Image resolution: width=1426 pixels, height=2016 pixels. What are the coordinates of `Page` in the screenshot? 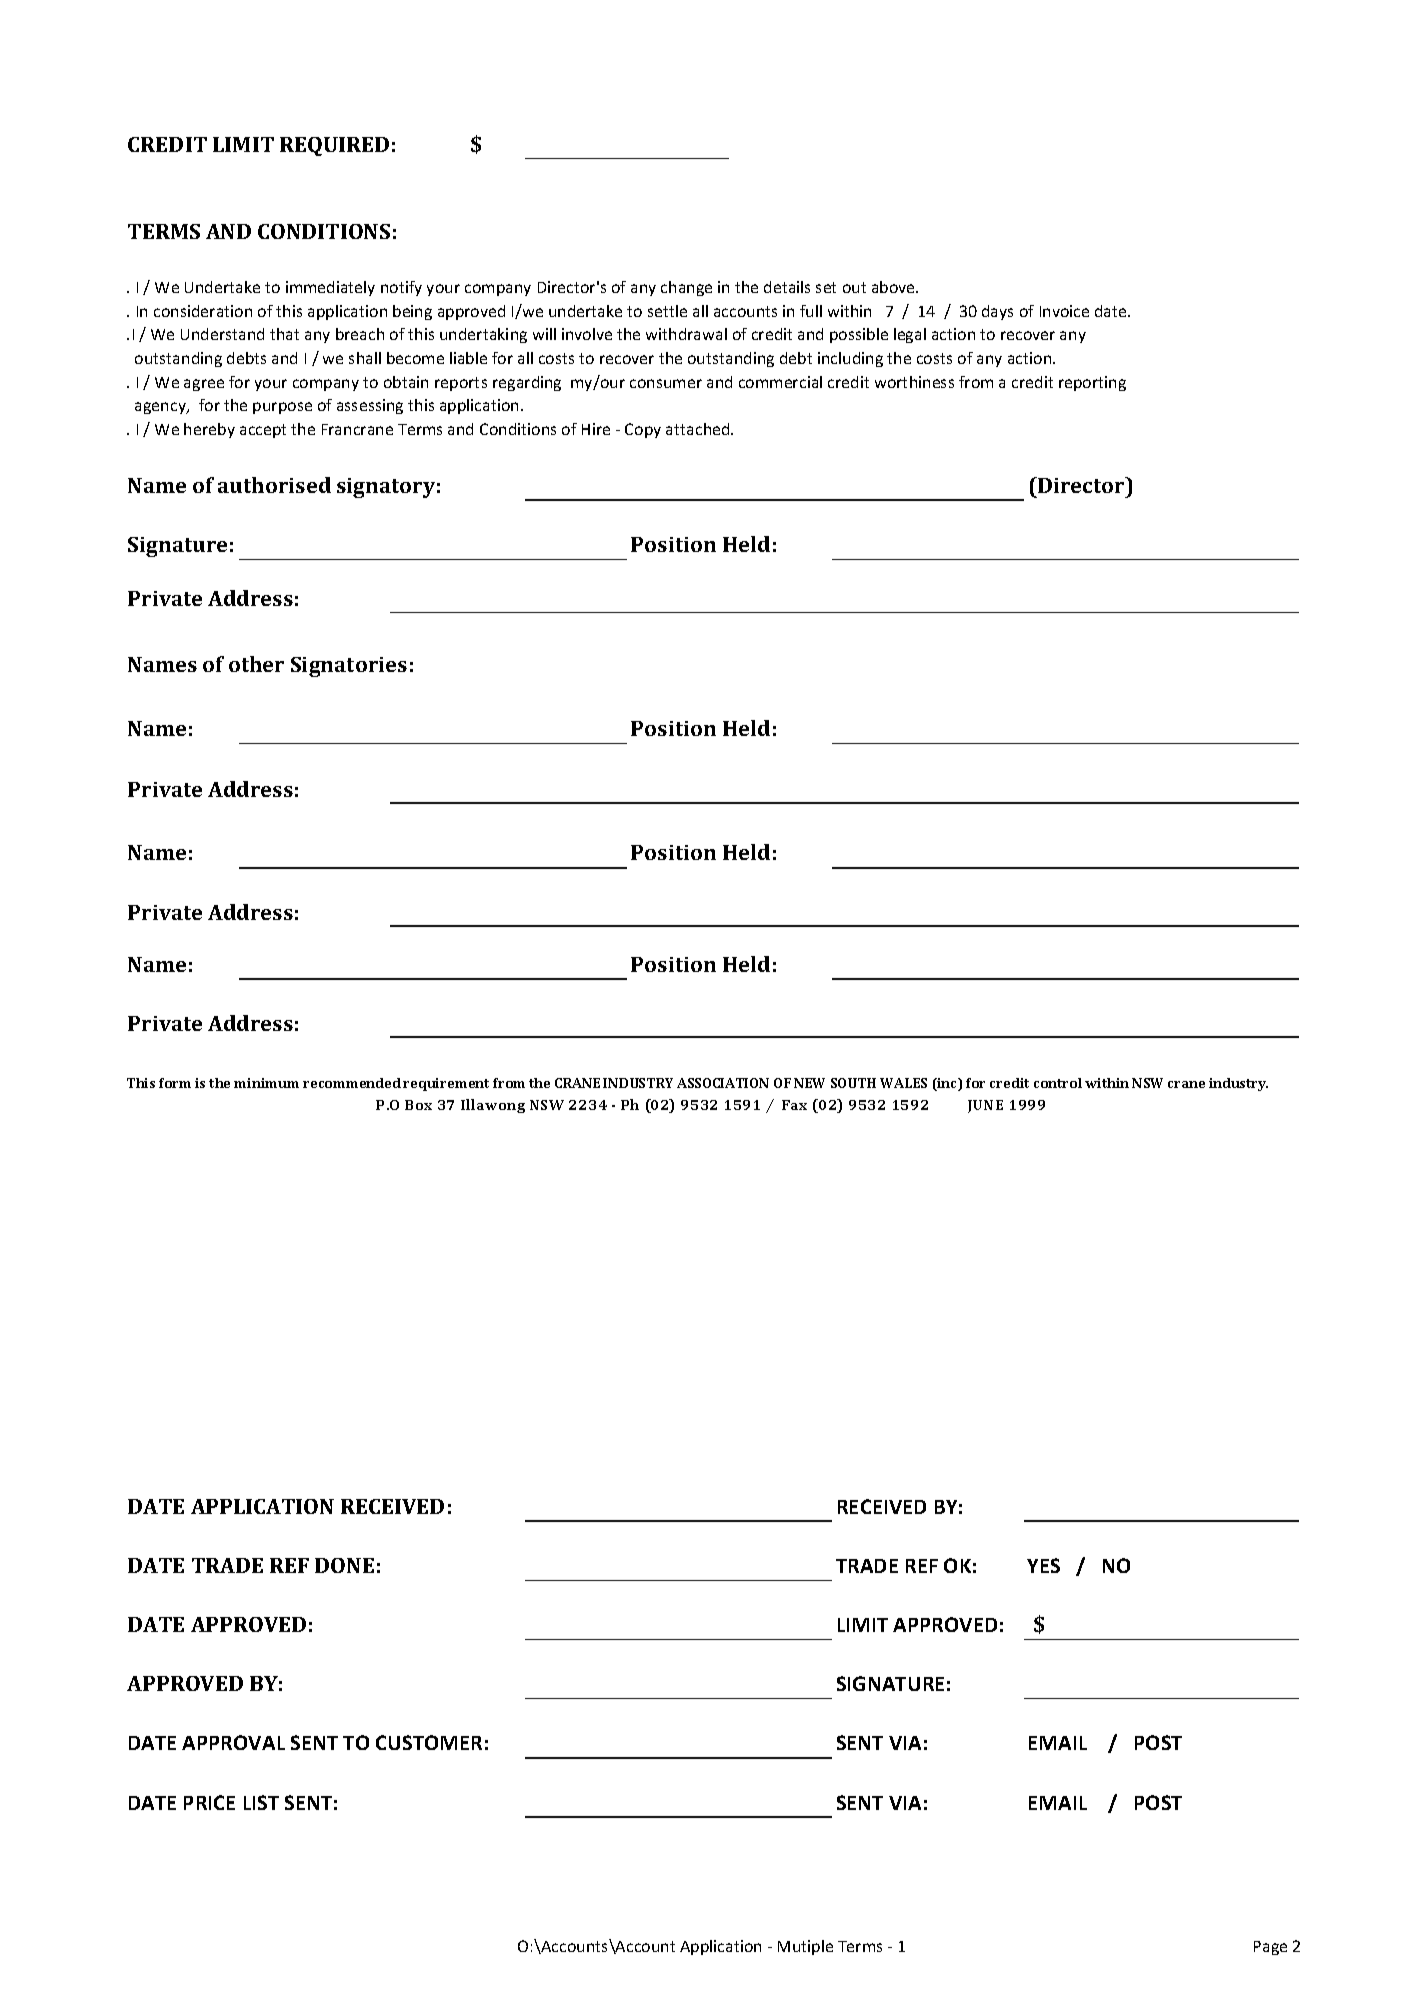 It's located at (1270, 1948).
